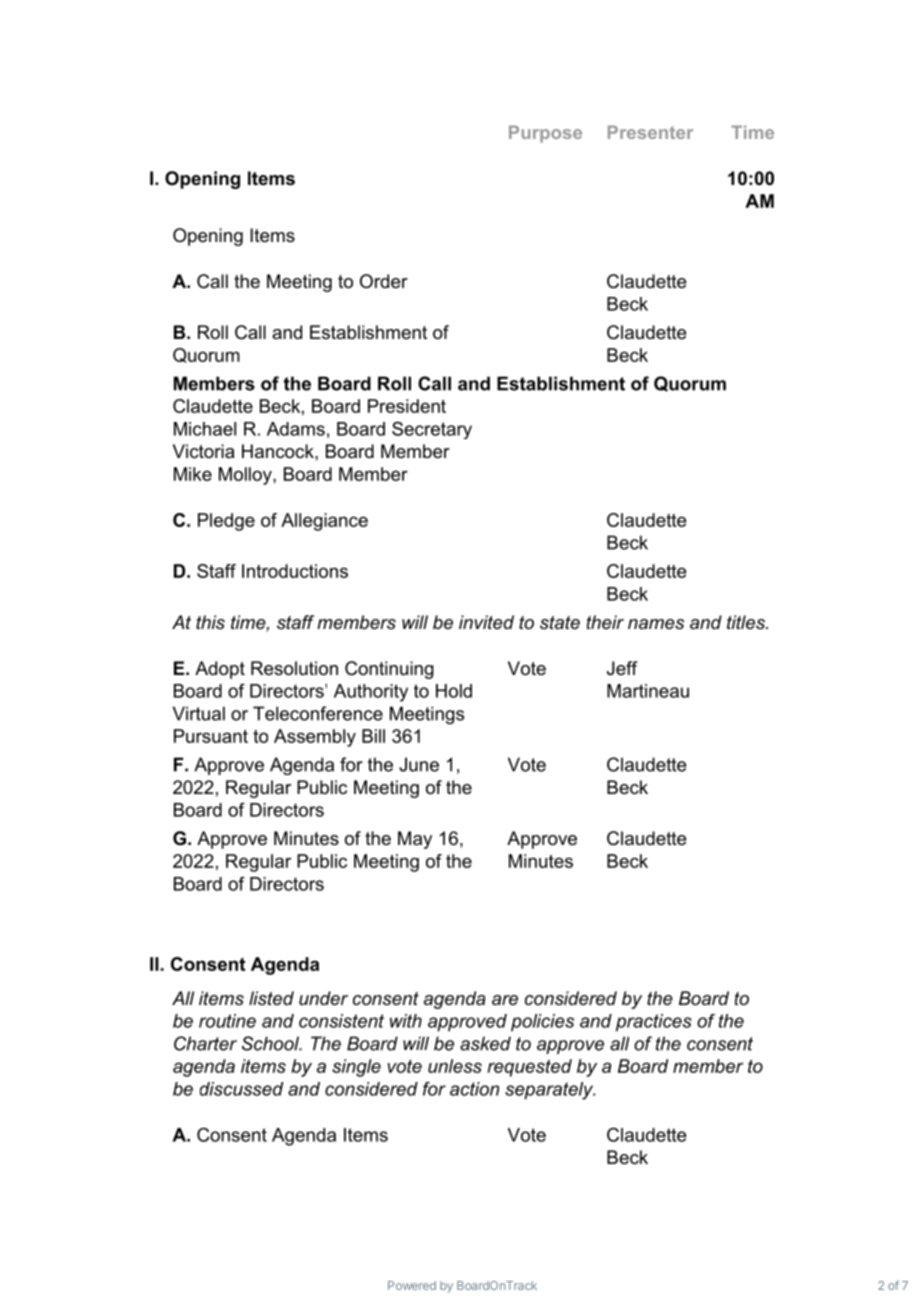 This image has width=924, height=1308. Describe the element at coordinates (412, 1285) in the image. I see `Powered` at that location.
